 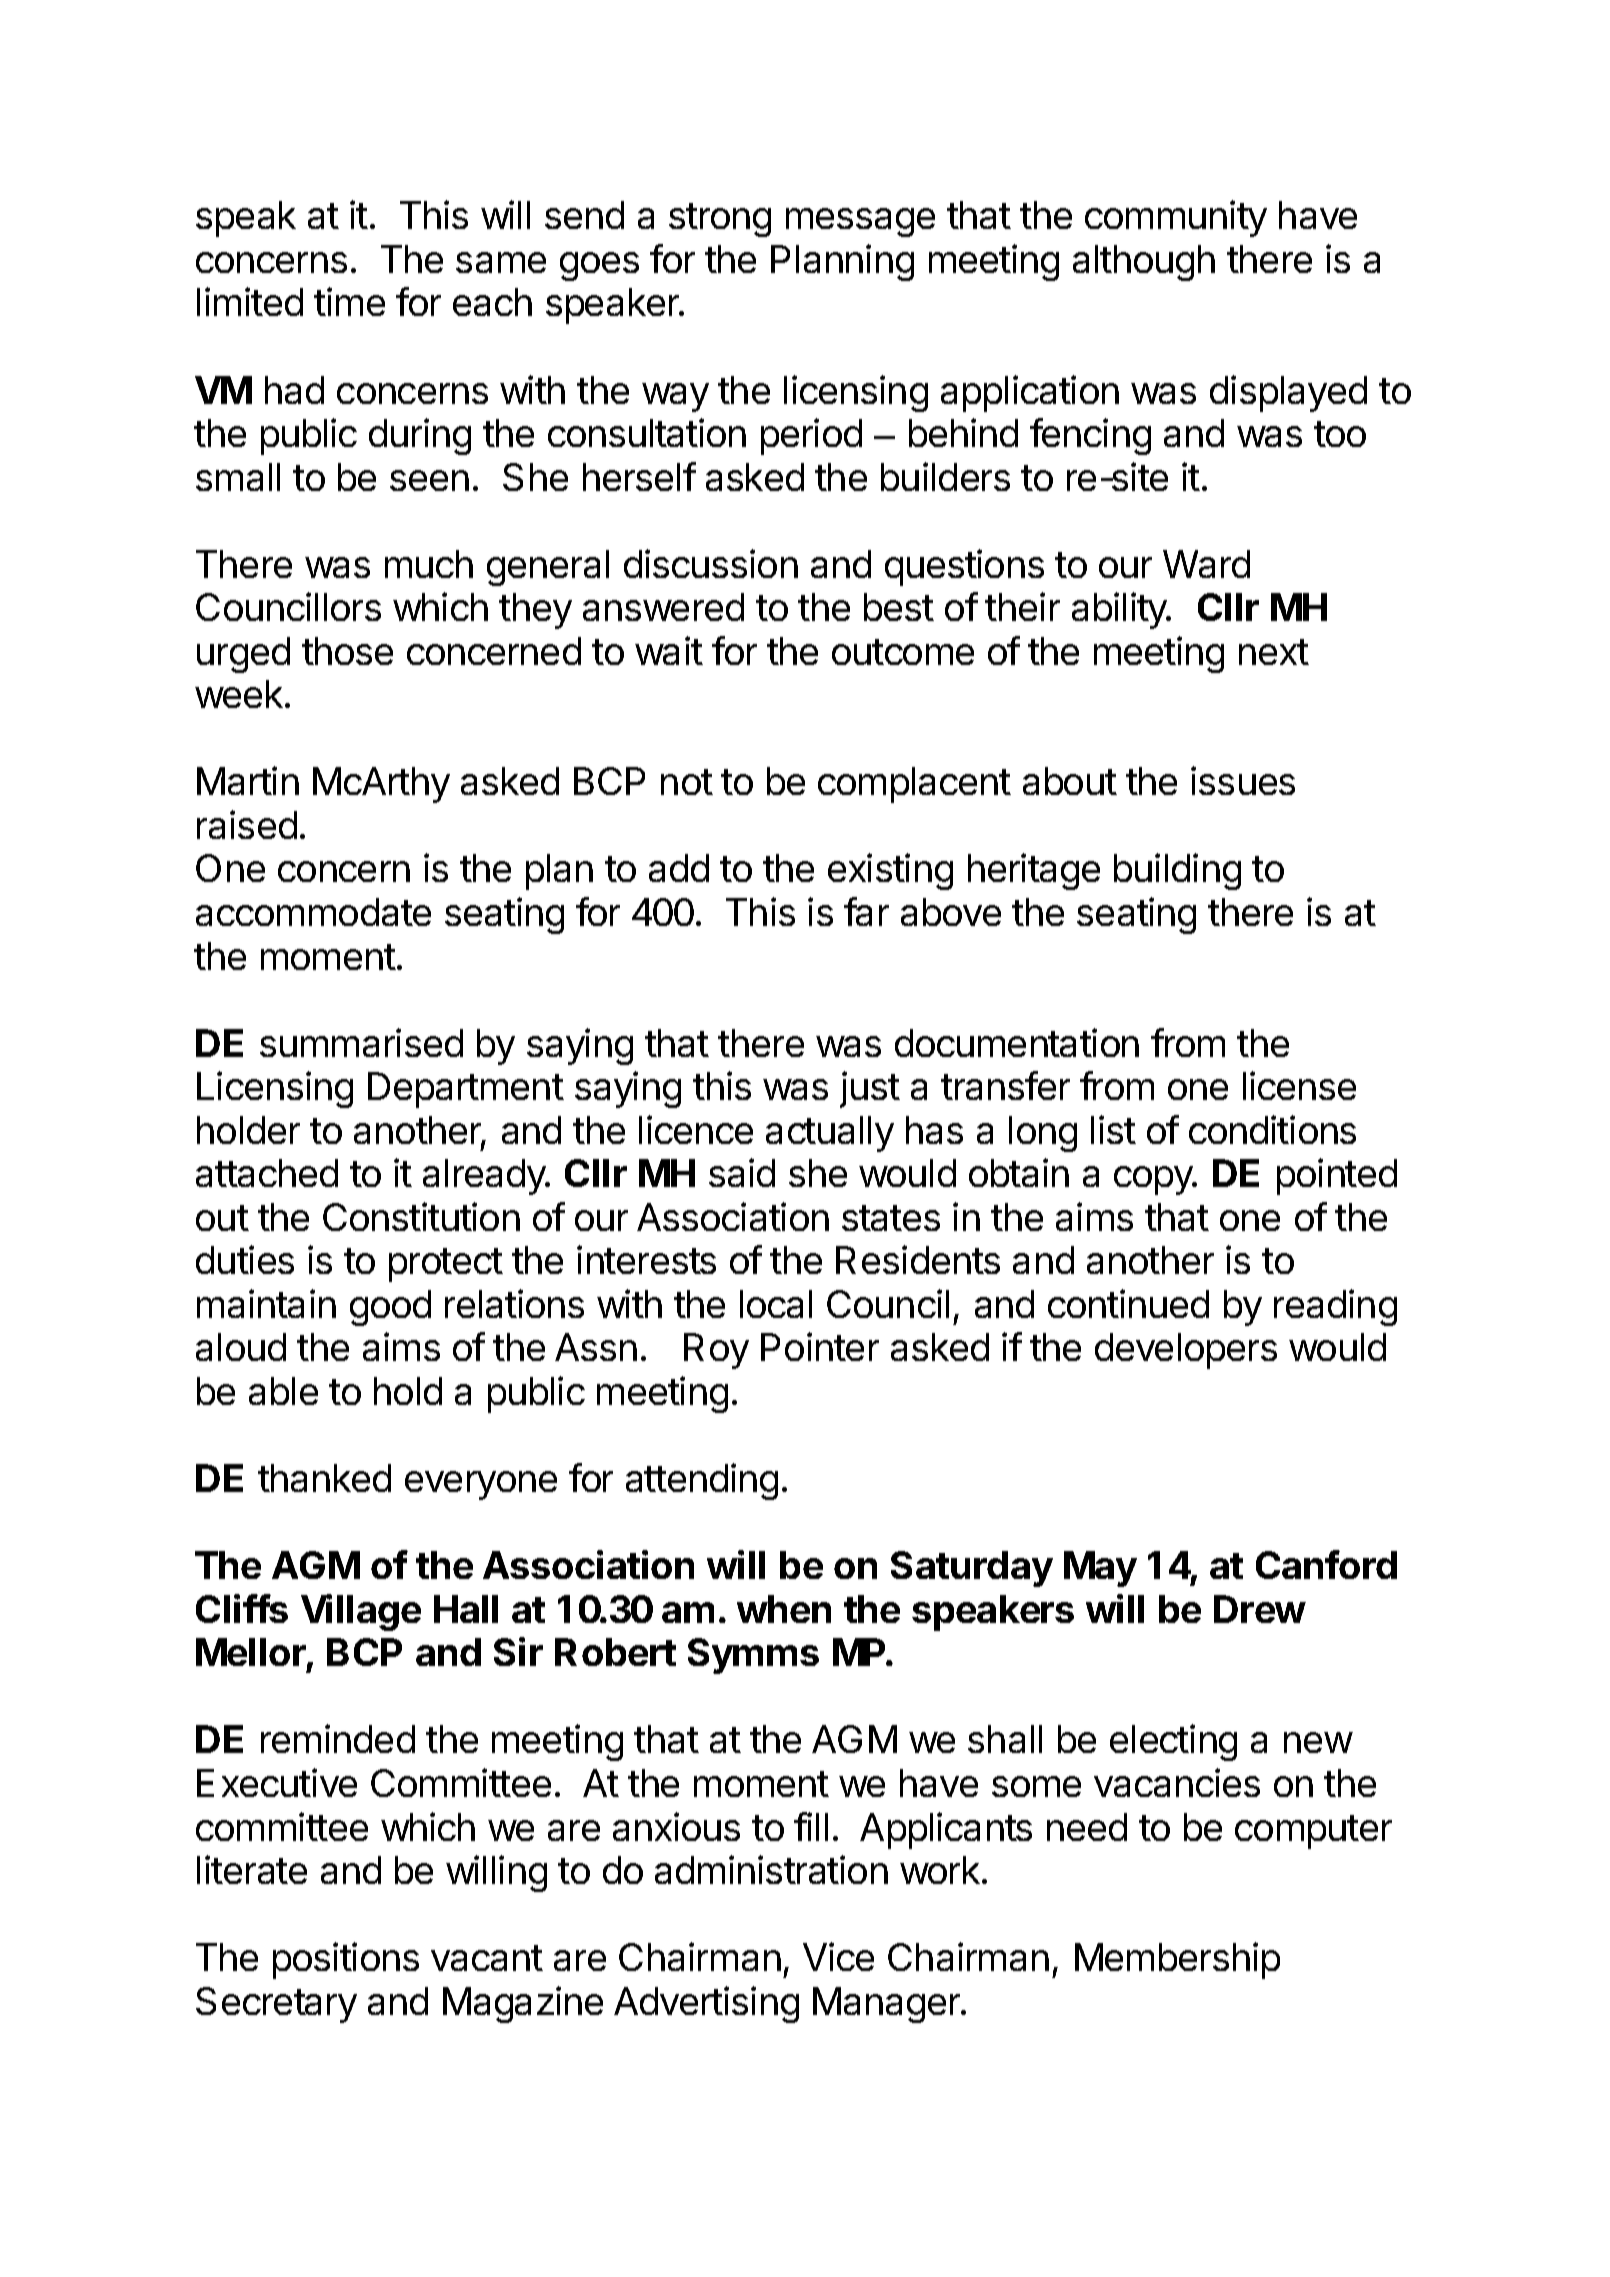 What do you see at coordinates (346, 1960) in the screenshot?
I see `positions` at bounding box center [346, 1960].
